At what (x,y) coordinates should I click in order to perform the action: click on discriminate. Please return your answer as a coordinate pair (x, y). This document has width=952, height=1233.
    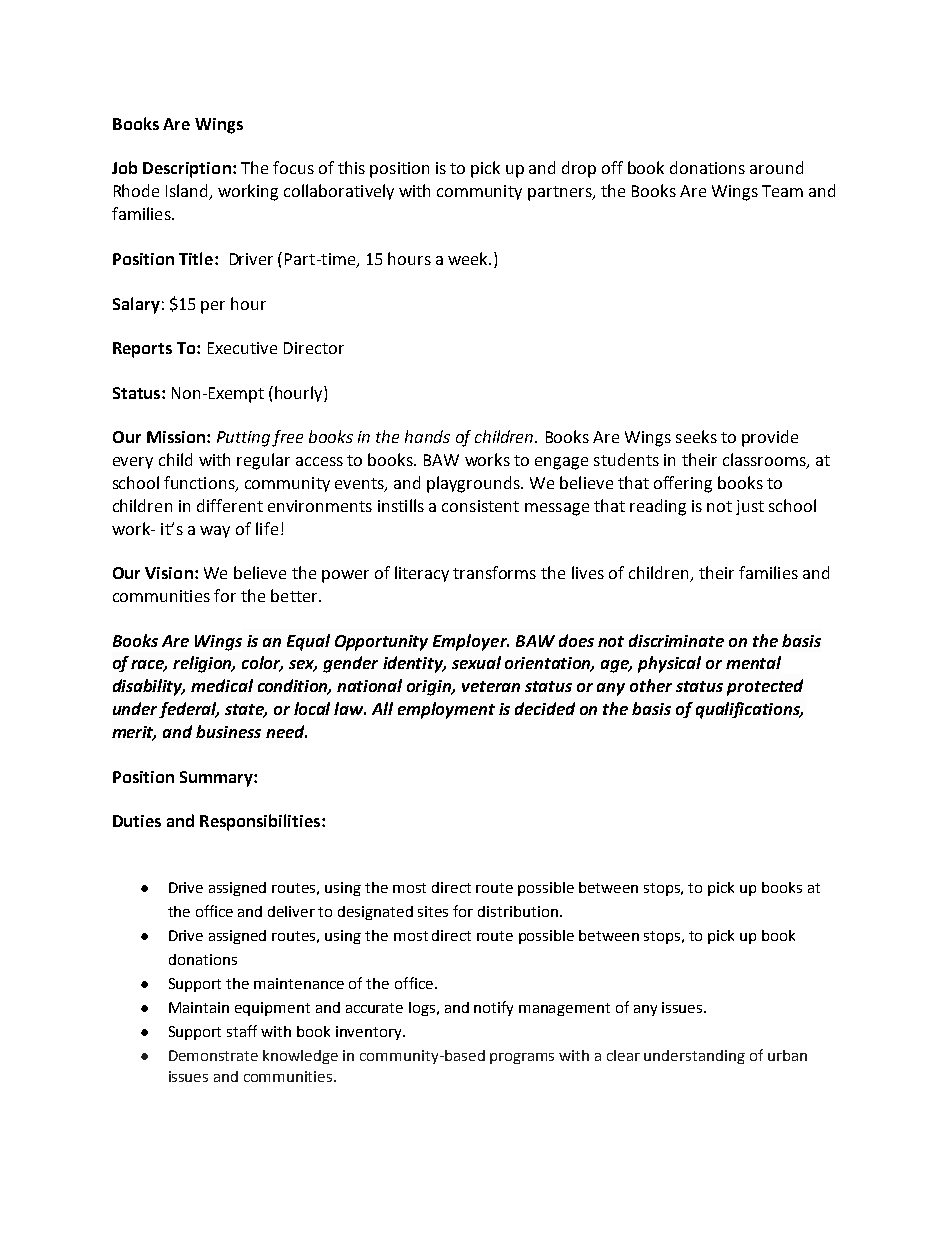
    Looking at the image, I should click on (676, 640).
